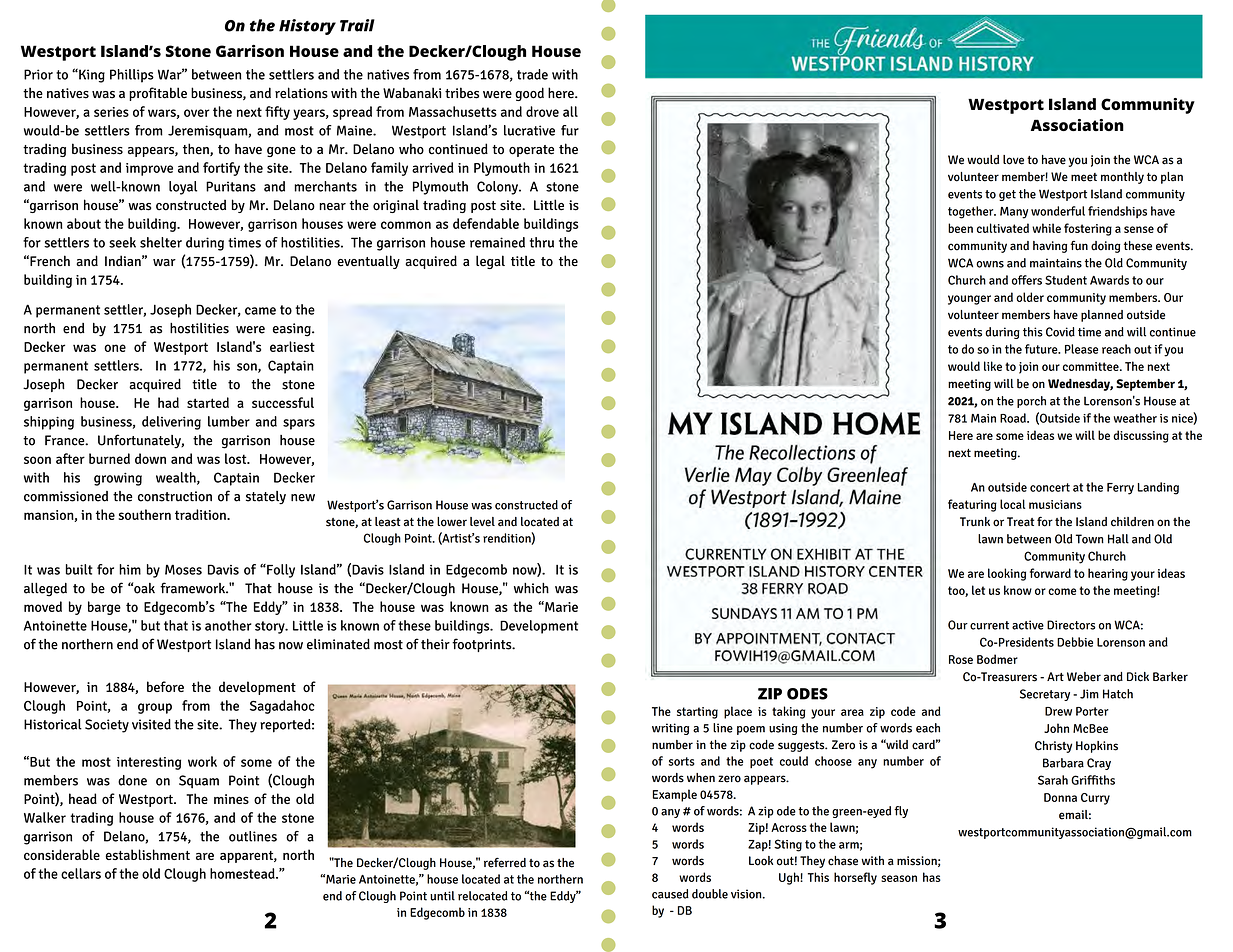 This screenshot has height=952, width=1233. What do you see at coordinates (542, 242) in the screenshot?
I see `thru` at bounding box center [542, 242].
